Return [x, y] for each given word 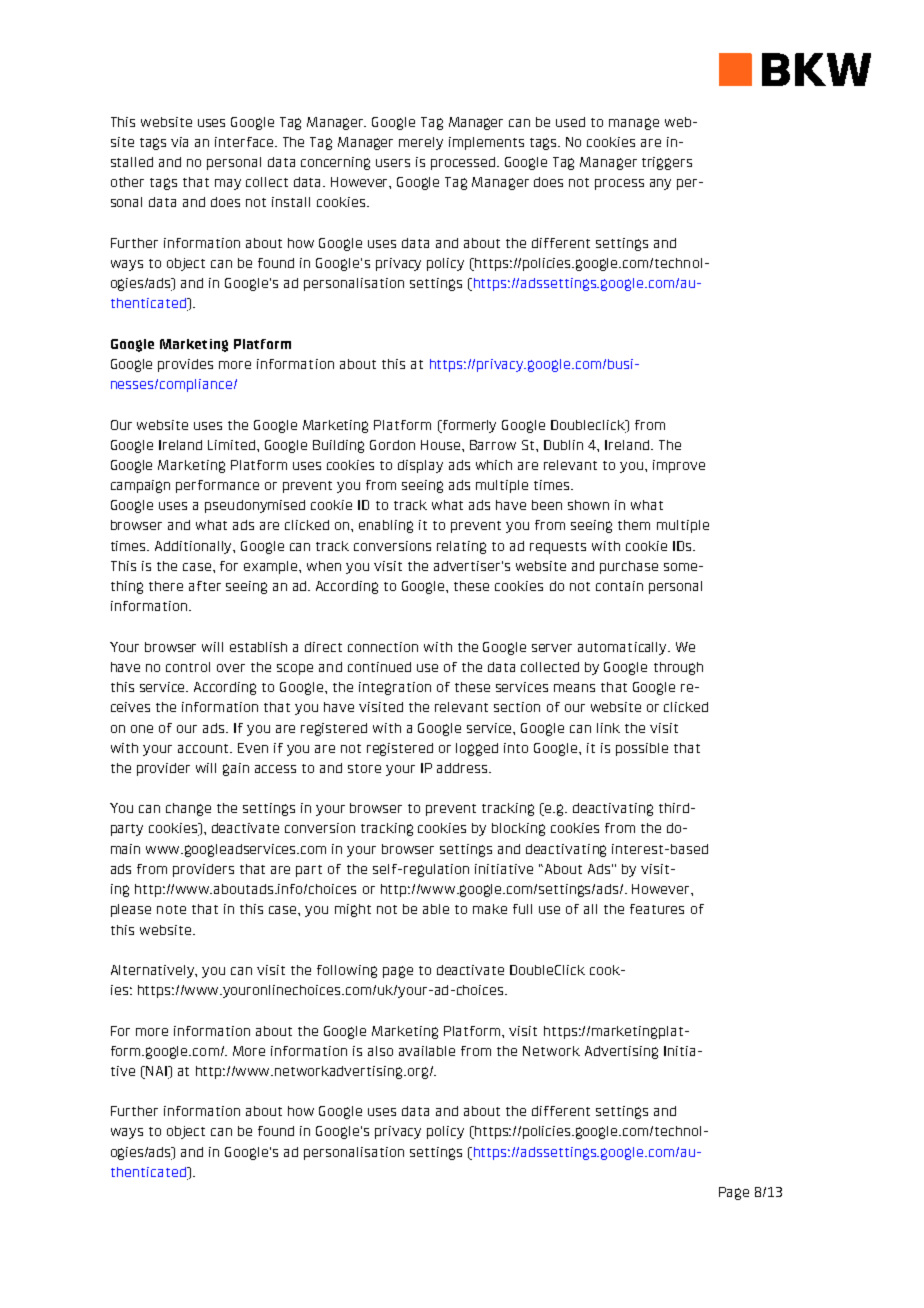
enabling [386, 526]
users [393, 163]
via [179, 142]
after [205, 586]
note [171, 909]
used [570, 122]
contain [619, 586]
